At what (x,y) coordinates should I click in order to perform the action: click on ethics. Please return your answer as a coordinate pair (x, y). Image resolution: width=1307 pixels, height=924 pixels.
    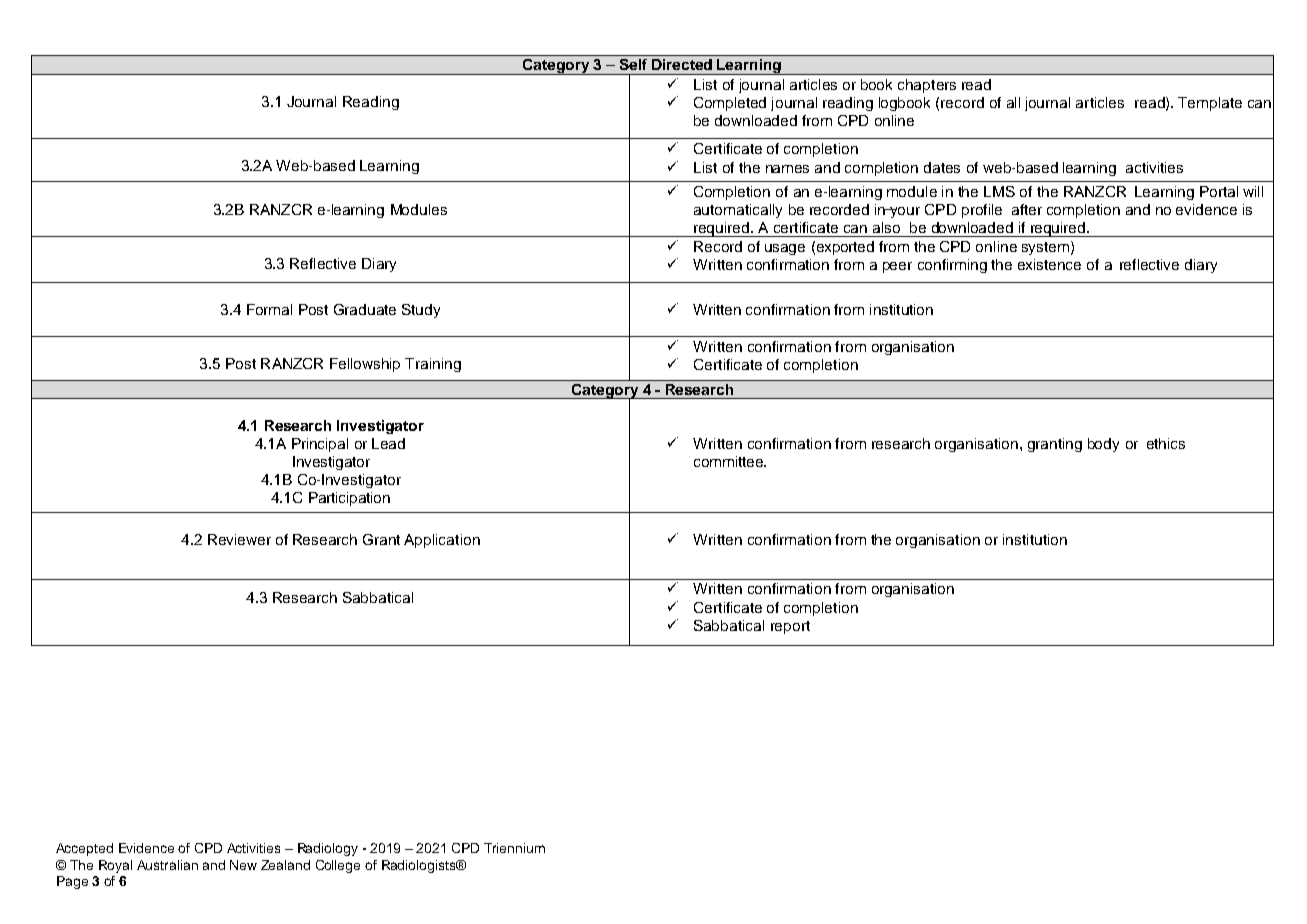
    Looking at the image, I should click on (1166, 443).
